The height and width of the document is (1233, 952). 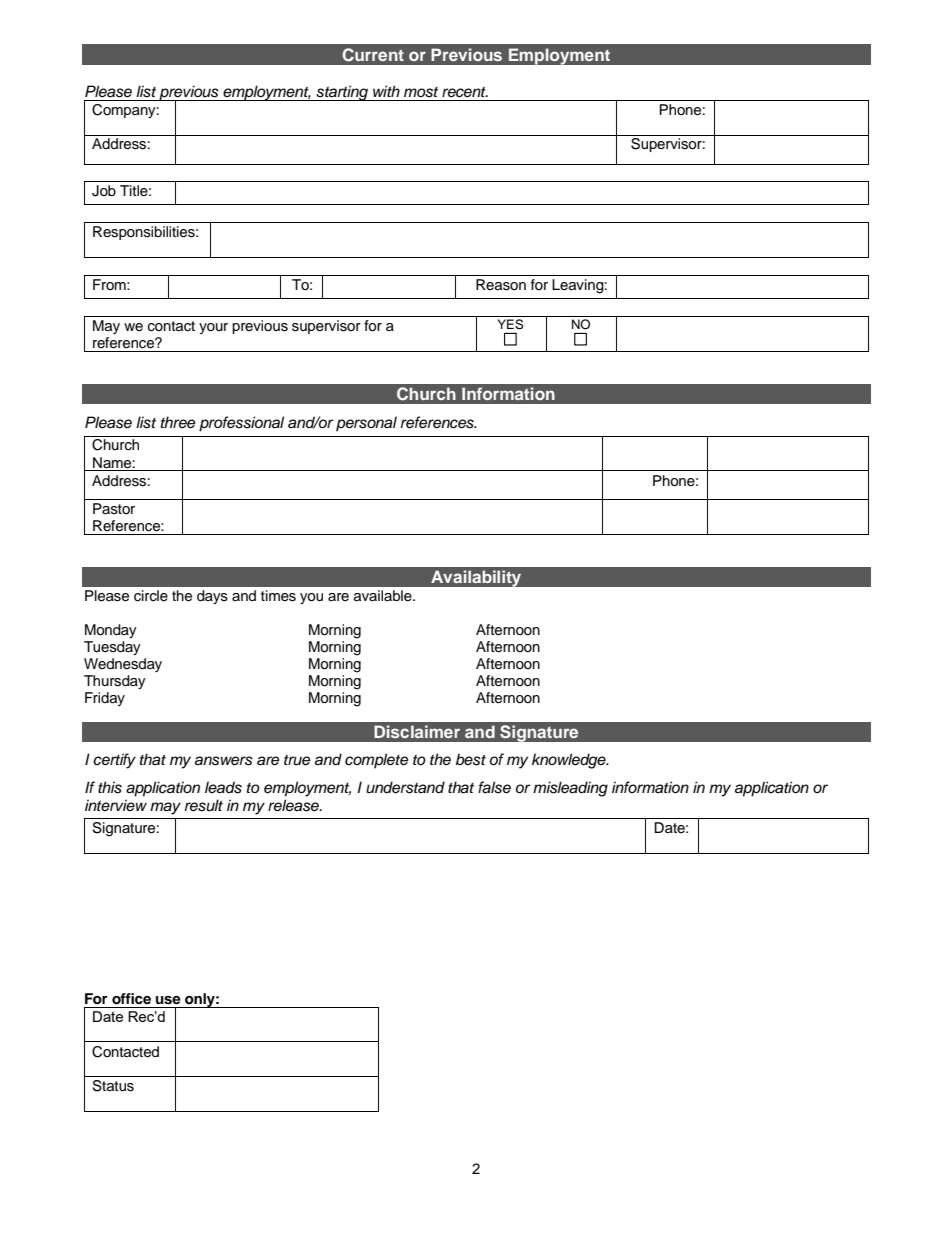 I want to click on Job, so click(x=104, y=191).
